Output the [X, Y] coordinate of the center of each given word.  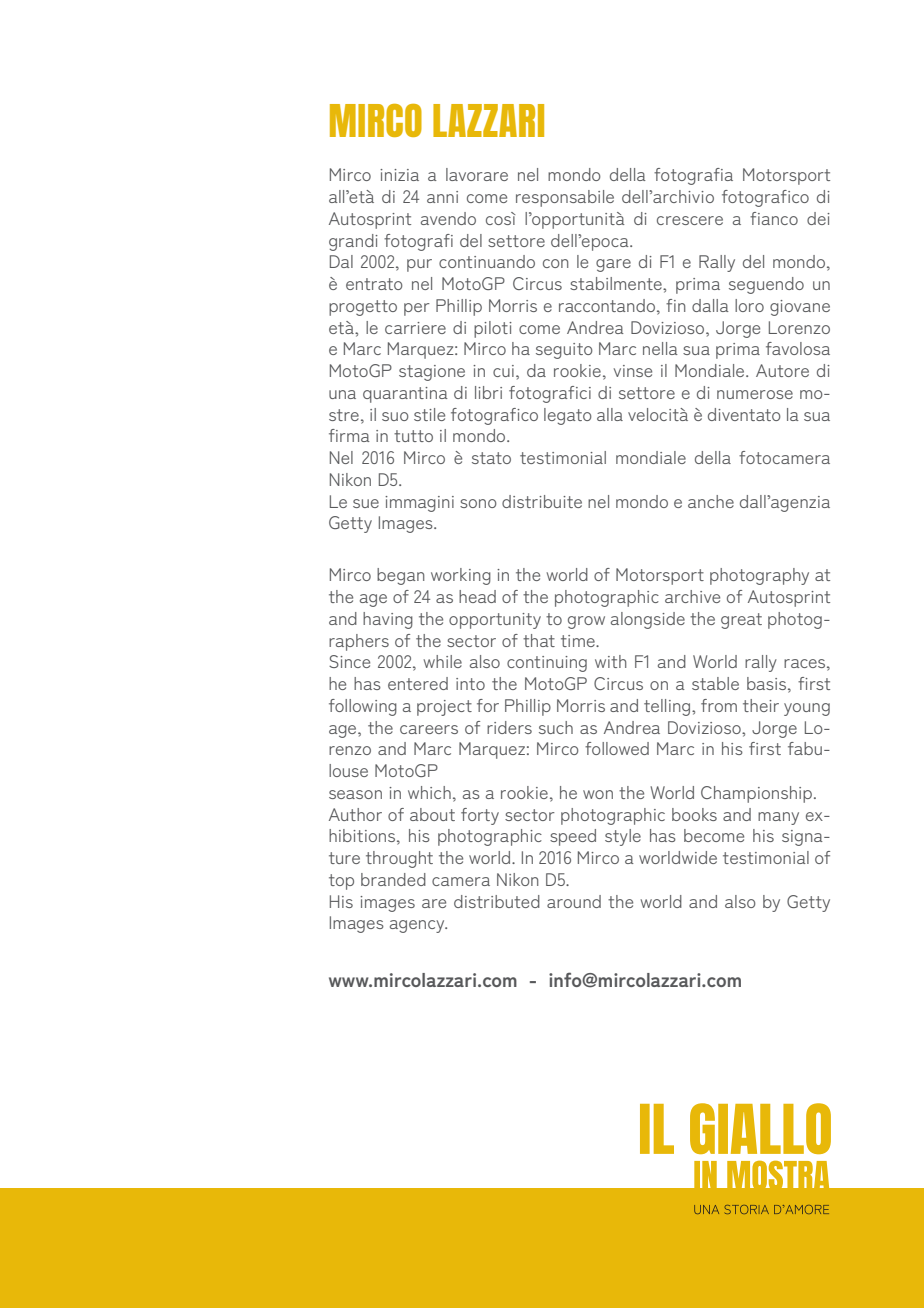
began [401, 576]
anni [442, 197]
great [741, 621]
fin [676, 305]
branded [393, 879]
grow [586, 622]
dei [818, 218]
